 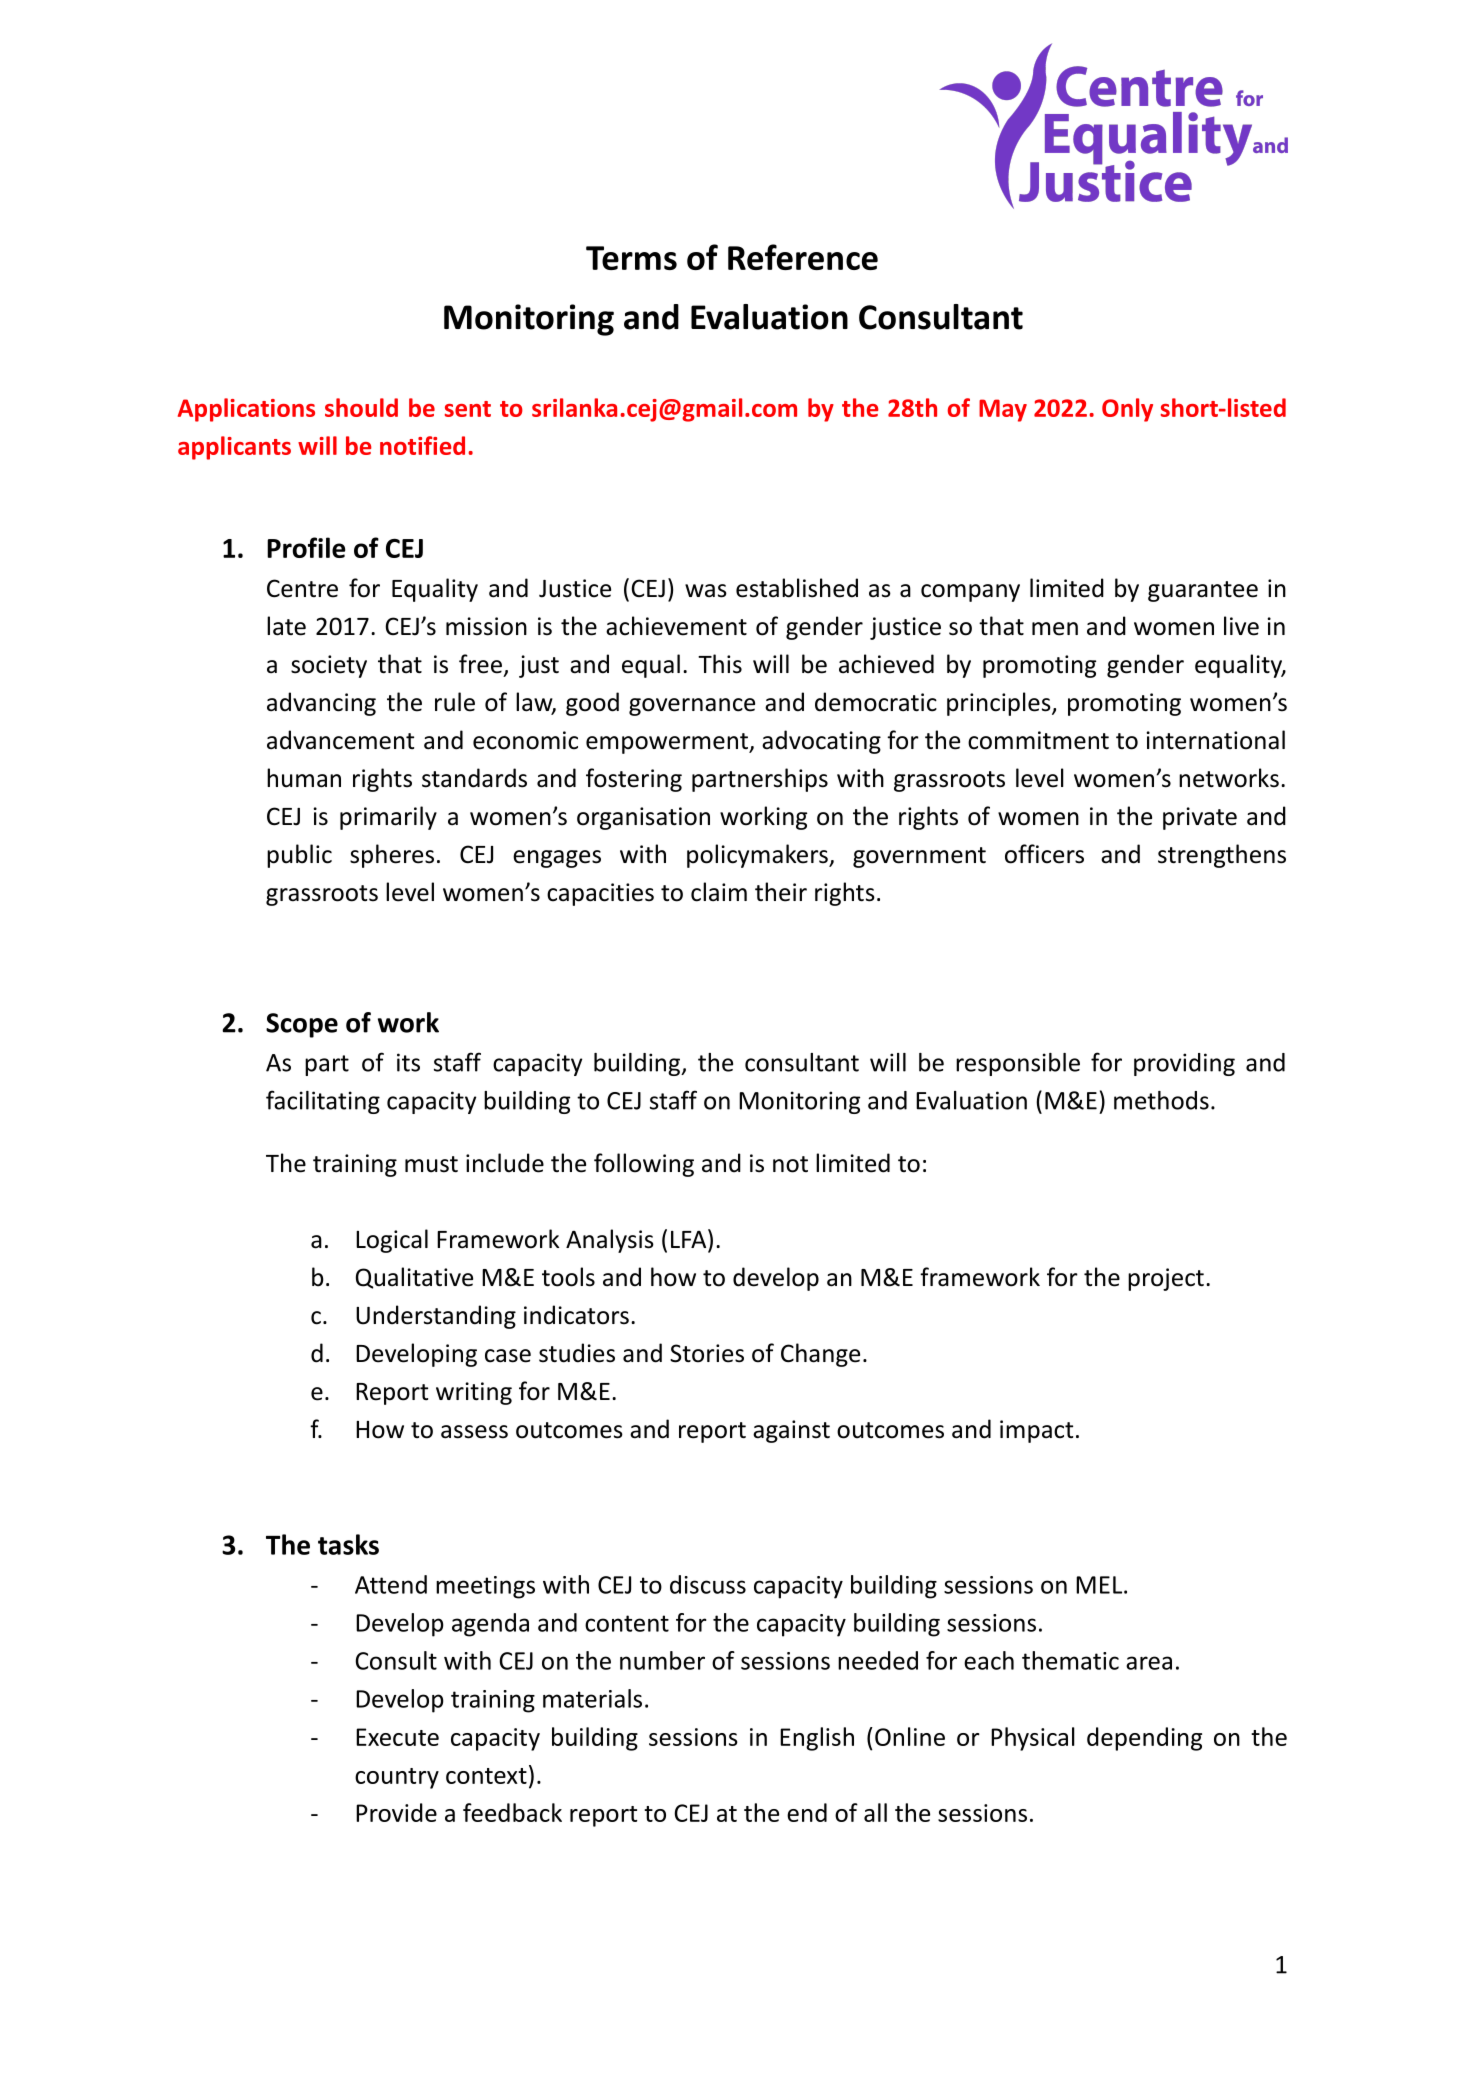 What do you see at coordinates (1127, 410) in the image?
I see `Only` at bounding box center [1127, 410].
